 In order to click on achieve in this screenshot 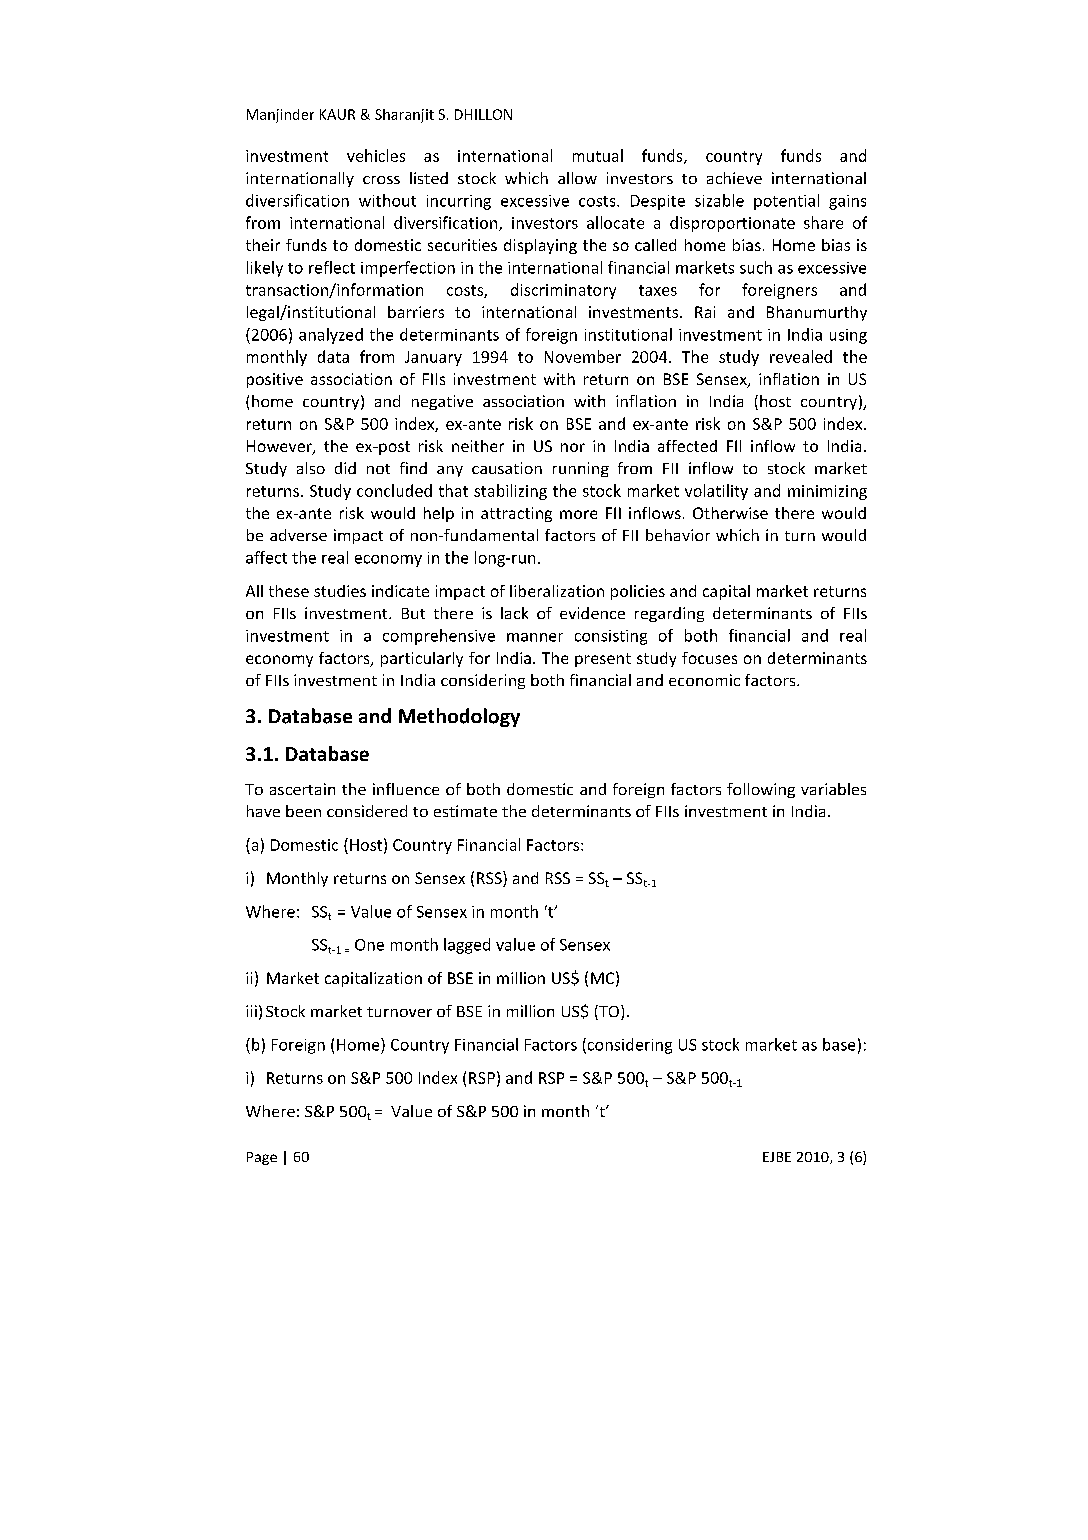, I will do `click(734, 178)`.
